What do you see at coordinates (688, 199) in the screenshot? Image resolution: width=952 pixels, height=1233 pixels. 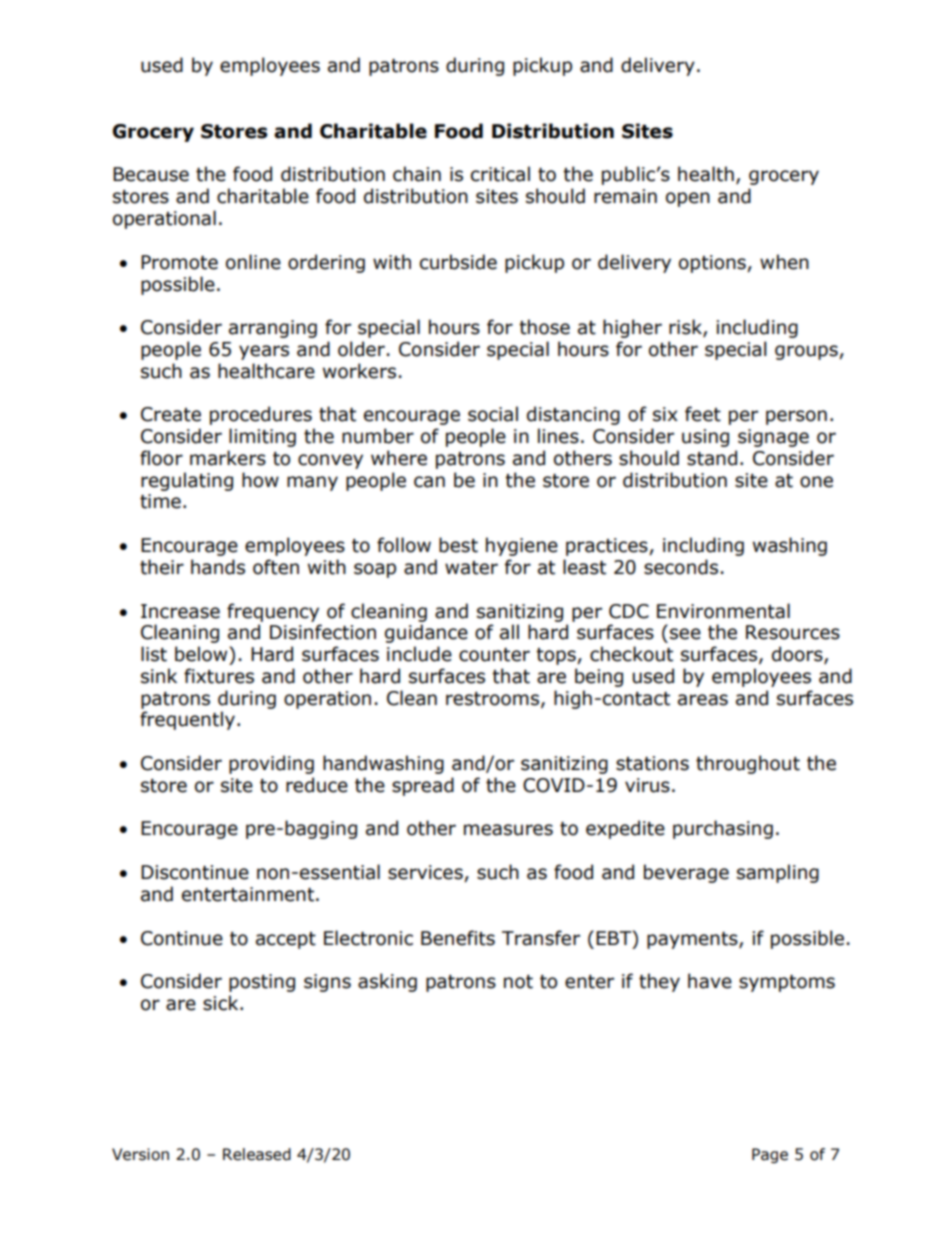 I see `open` at bounding box center [688, 199].
